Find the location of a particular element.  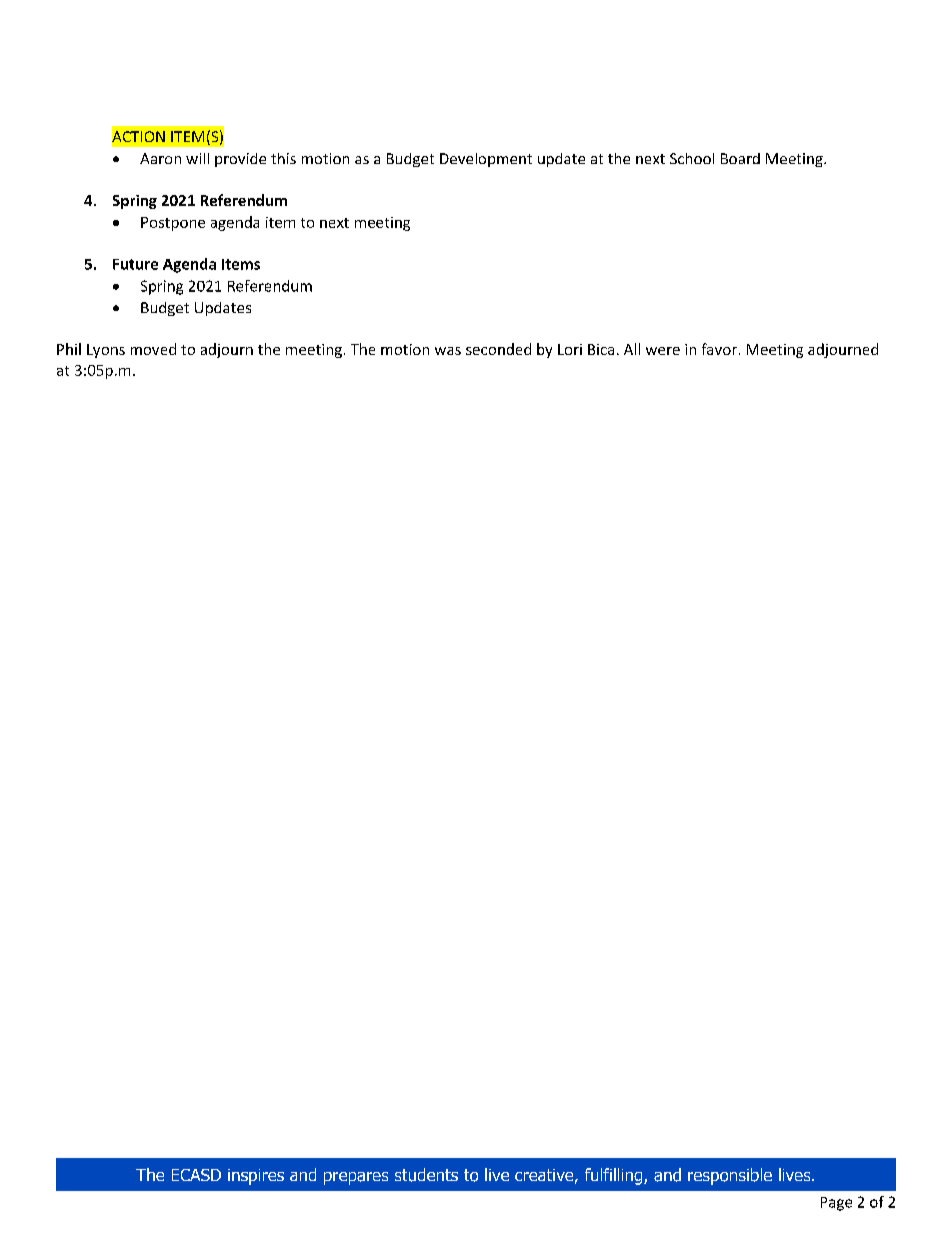

Development is located at coordinates (486, 160).
